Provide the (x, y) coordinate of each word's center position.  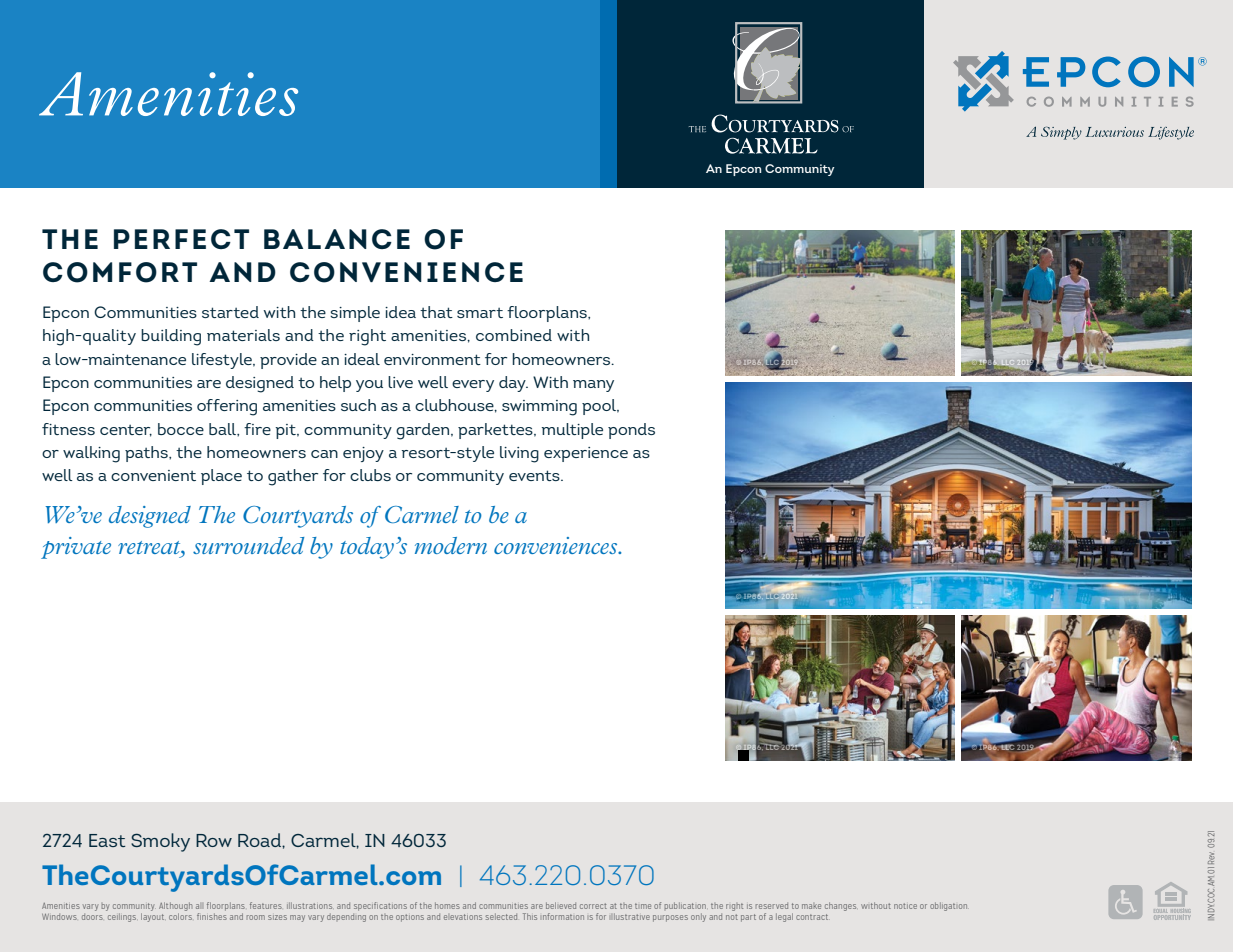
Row (214, 840)
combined (514, 335)
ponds (631, 431)
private (76, 548)
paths (147, 454)
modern (451, 545)
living (519, 454)
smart (480, 313)
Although (175, 908)
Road (260, 840)
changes (840, 906)
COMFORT (120, 272)
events (535, 475)
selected (501, 916)
